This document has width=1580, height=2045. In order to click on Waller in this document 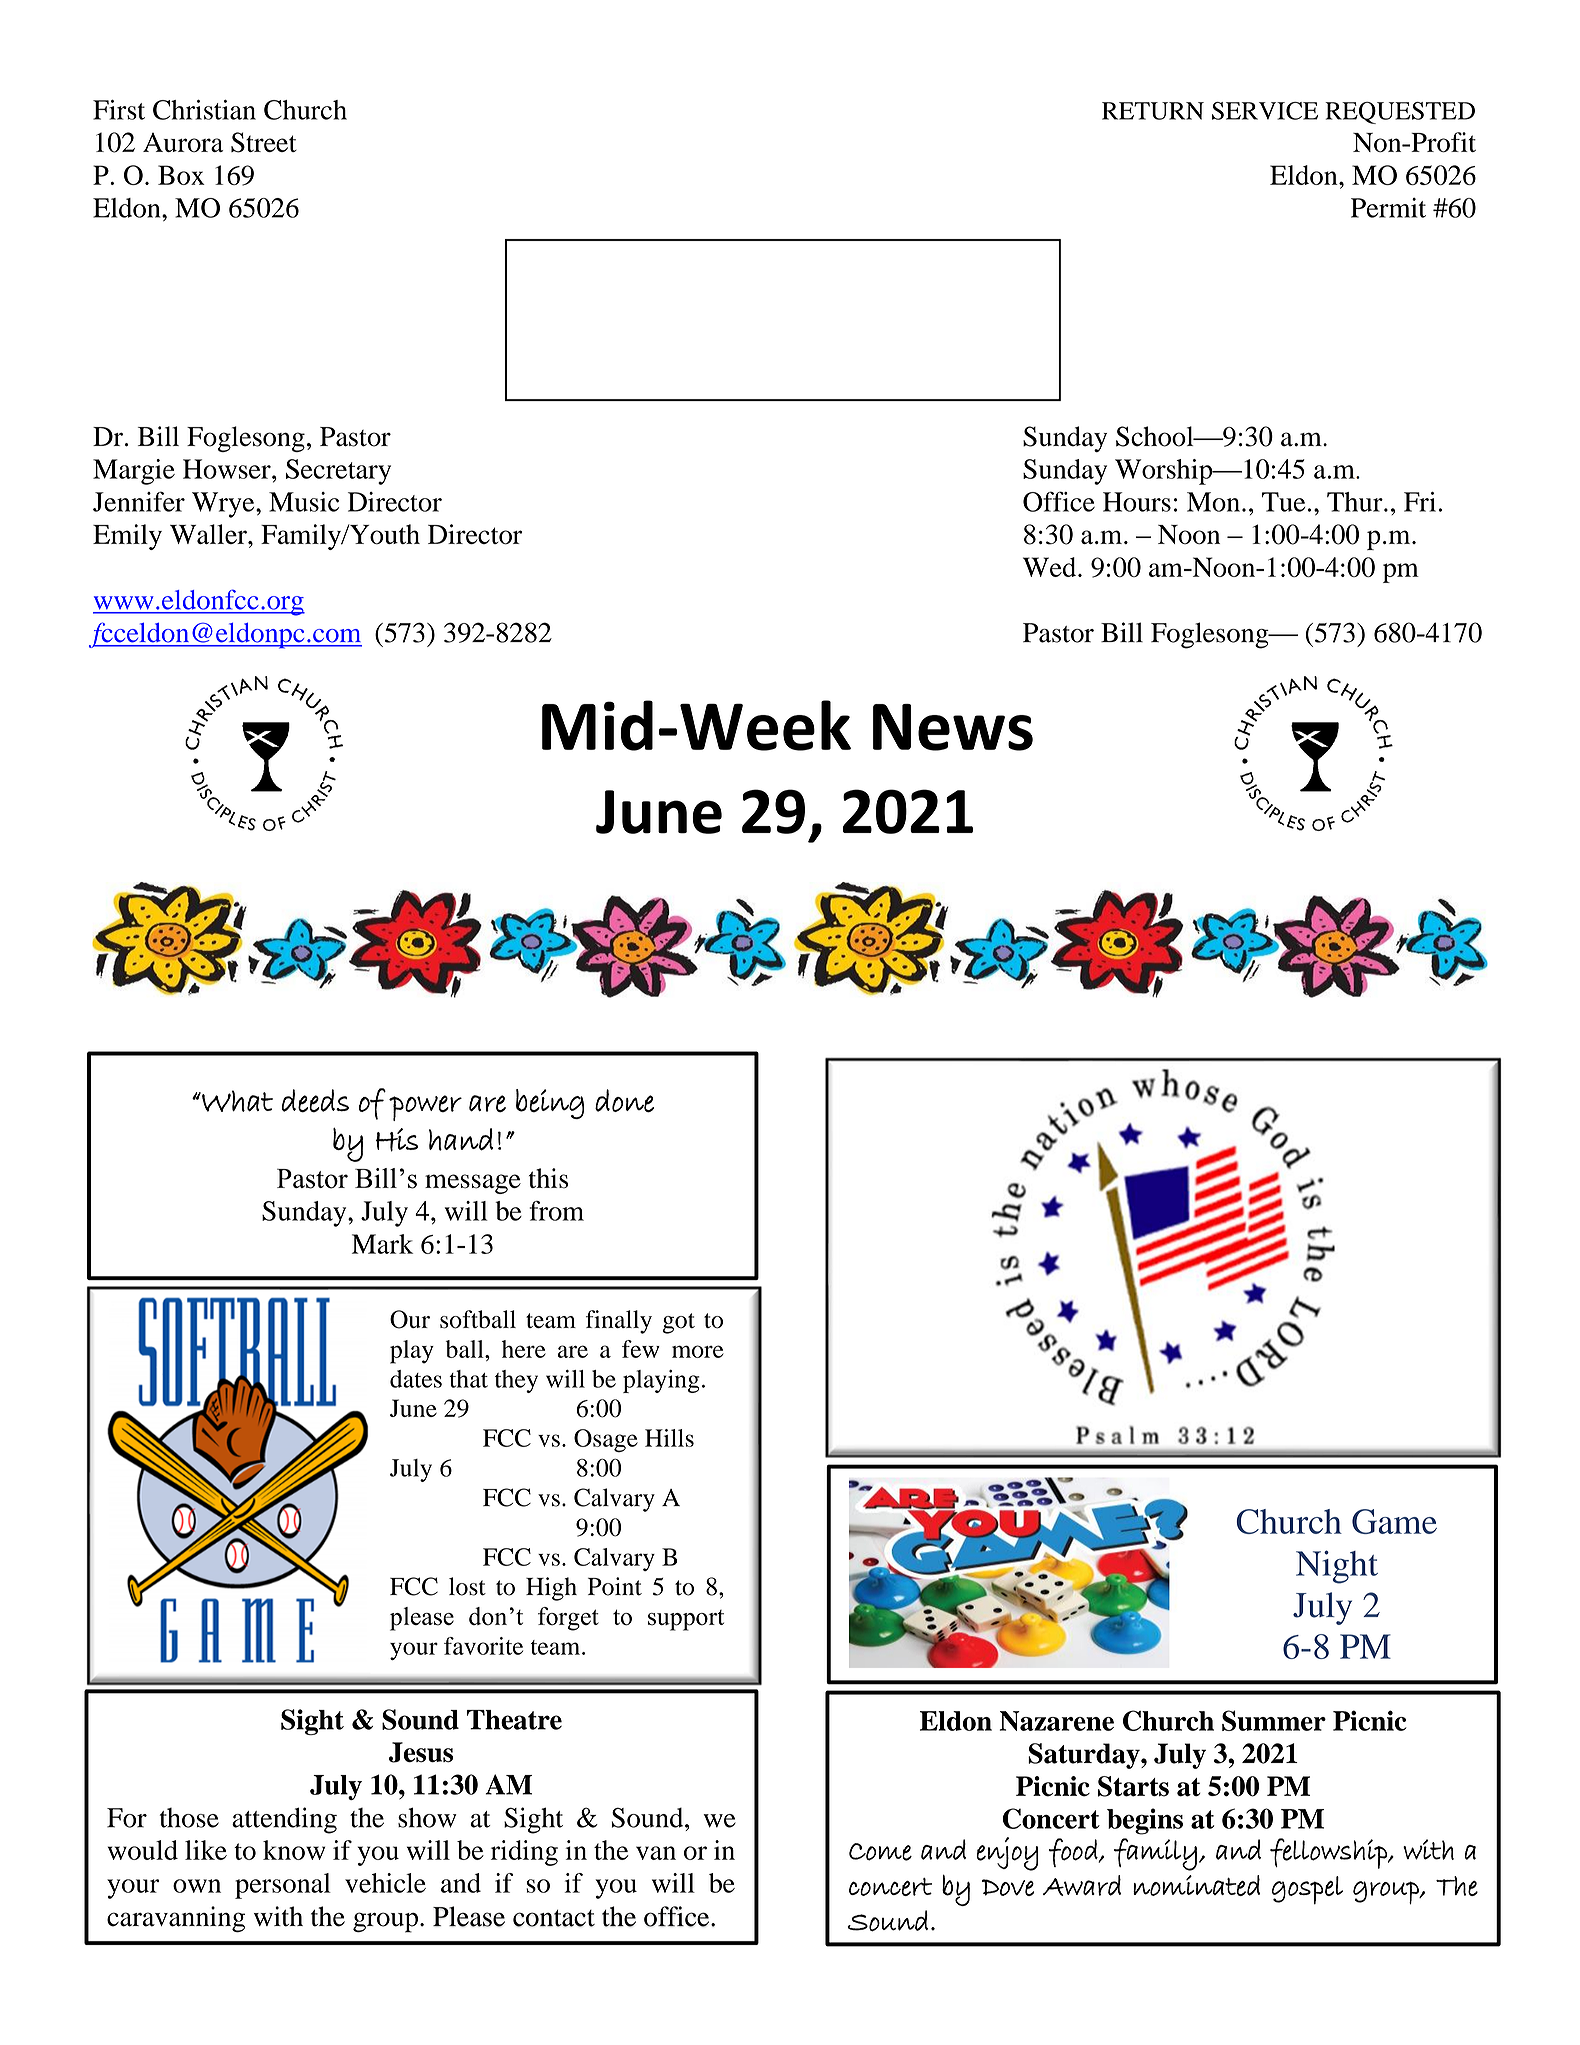, I will do `click(209, 534)`.
